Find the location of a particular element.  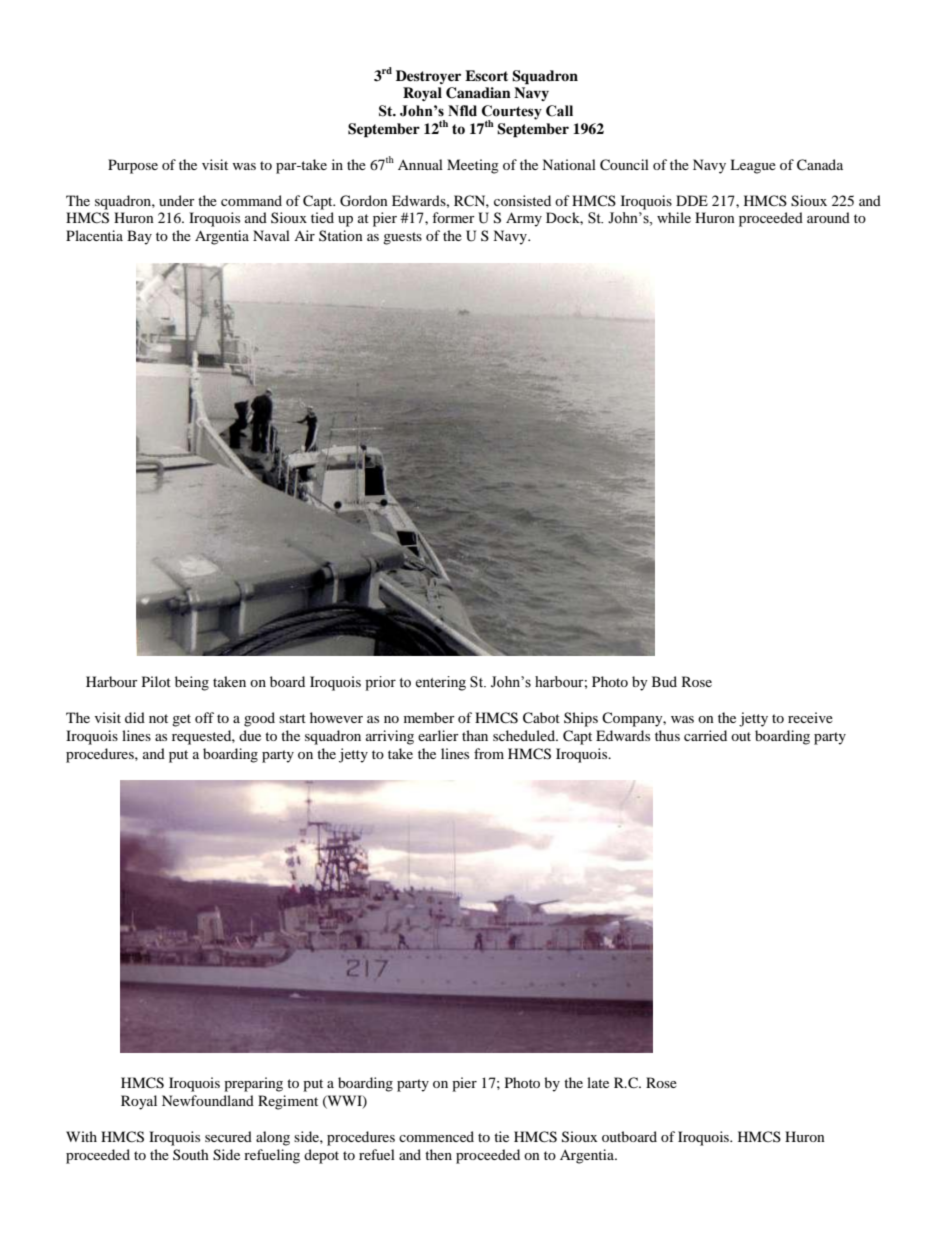

commenced is located at coordinates (436, 1136).
